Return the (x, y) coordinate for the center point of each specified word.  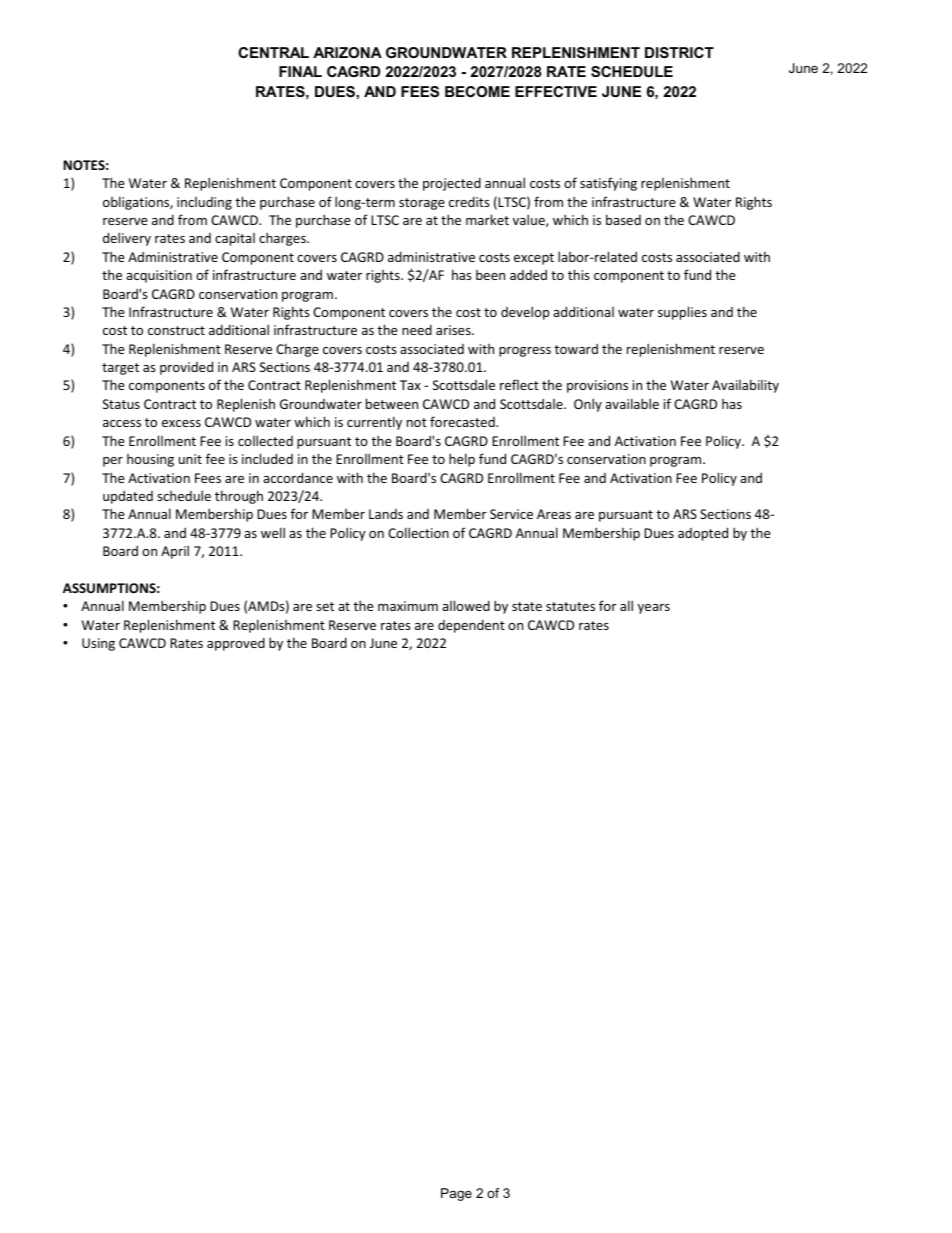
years (654, 609)
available (632, 403)
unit (190, 459)
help (462, 460)
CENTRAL (273, 52)
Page (456, 1194)
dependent (471, 626)
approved (236, 644)
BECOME (477, 91)
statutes (570, 606)
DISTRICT (679, 52)
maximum (408, 606)
